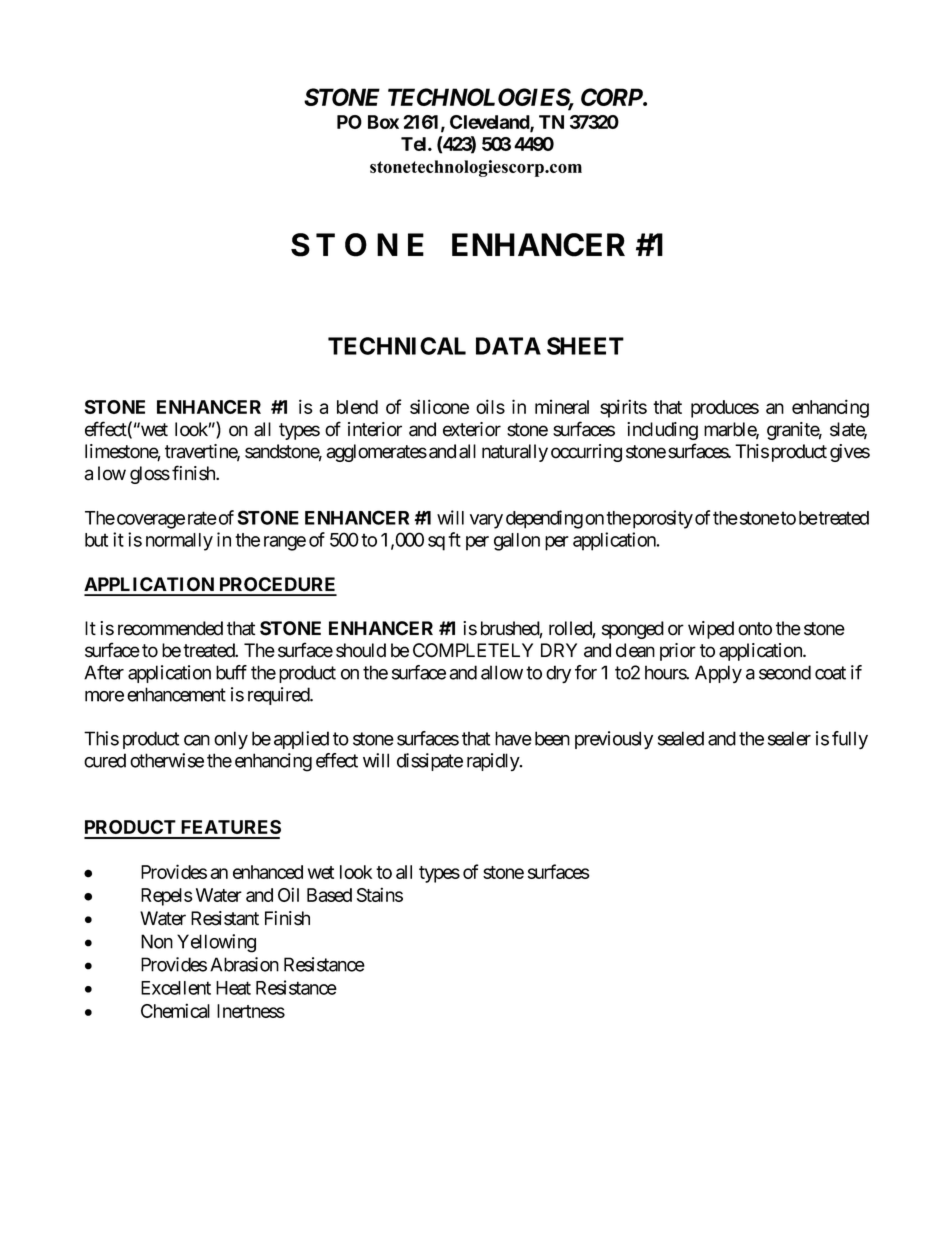 Image resolution: width=952 pixels, height=1233 pixels. Describe the element at coordinates (494, 762) in the image. I see `rapidly` at that location.
